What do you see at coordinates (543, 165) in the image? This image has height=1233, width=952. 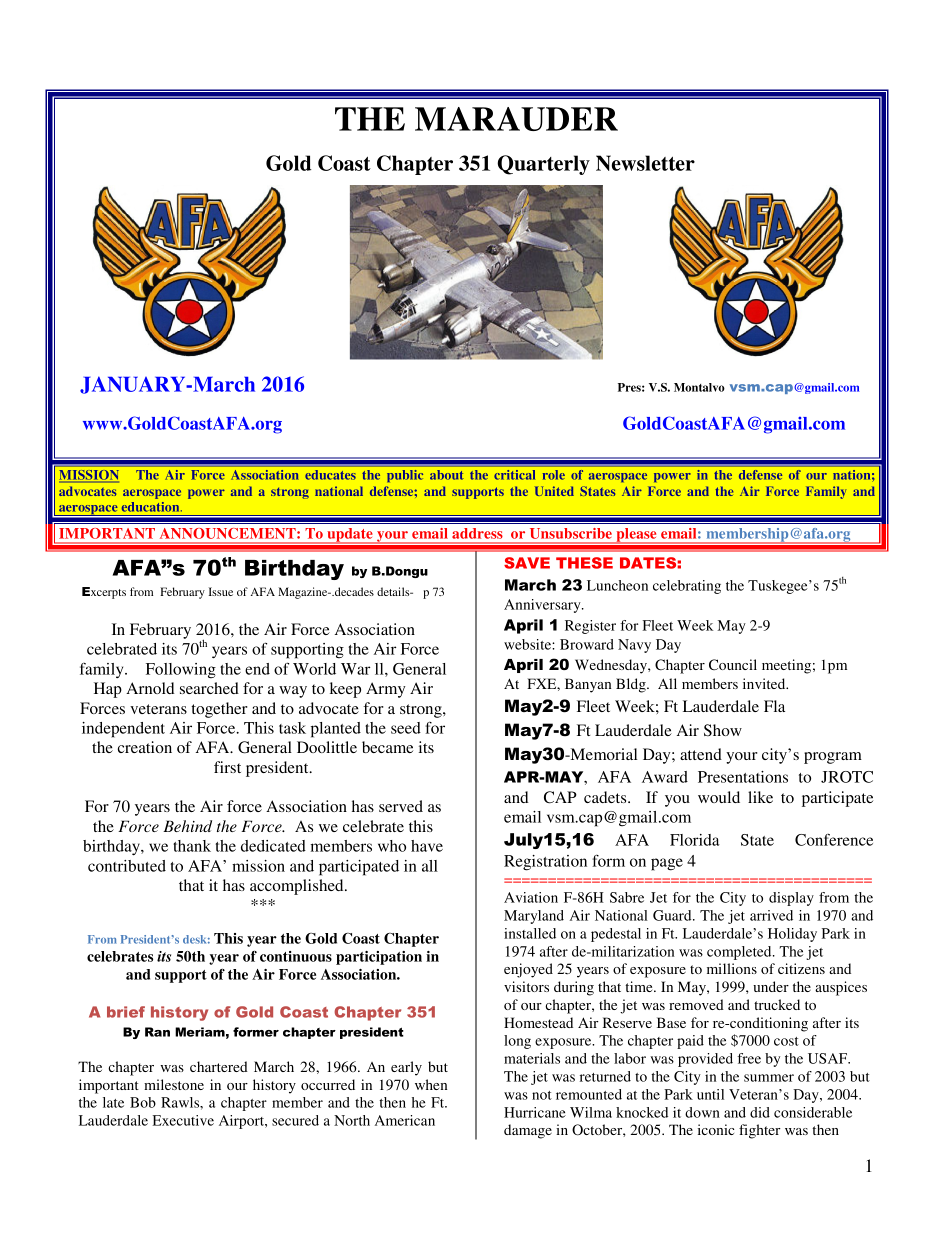 I see `Quarterly` at bounding box center [543, 165].
